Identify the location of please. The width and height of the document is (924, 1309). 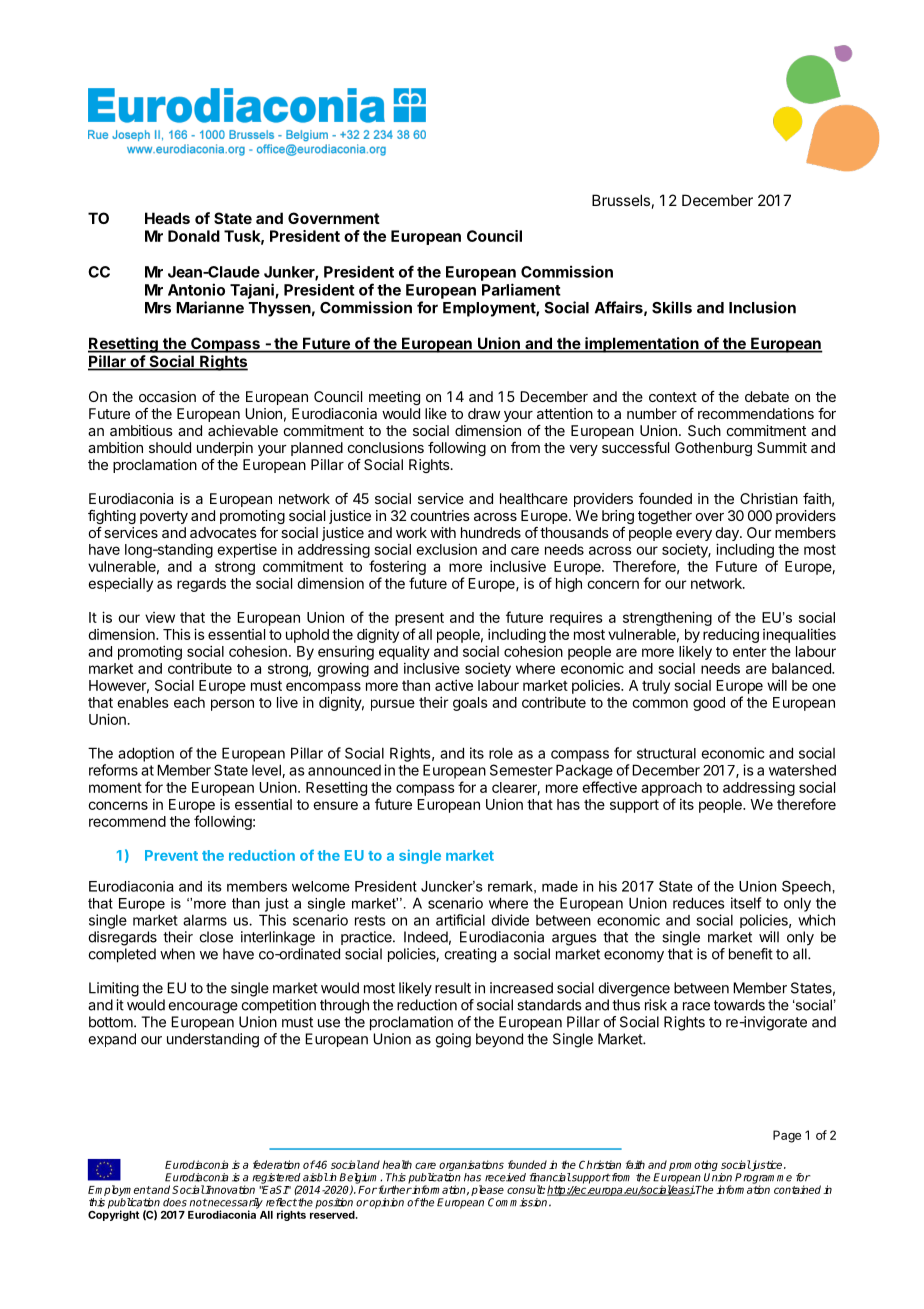
(487, 1190).
